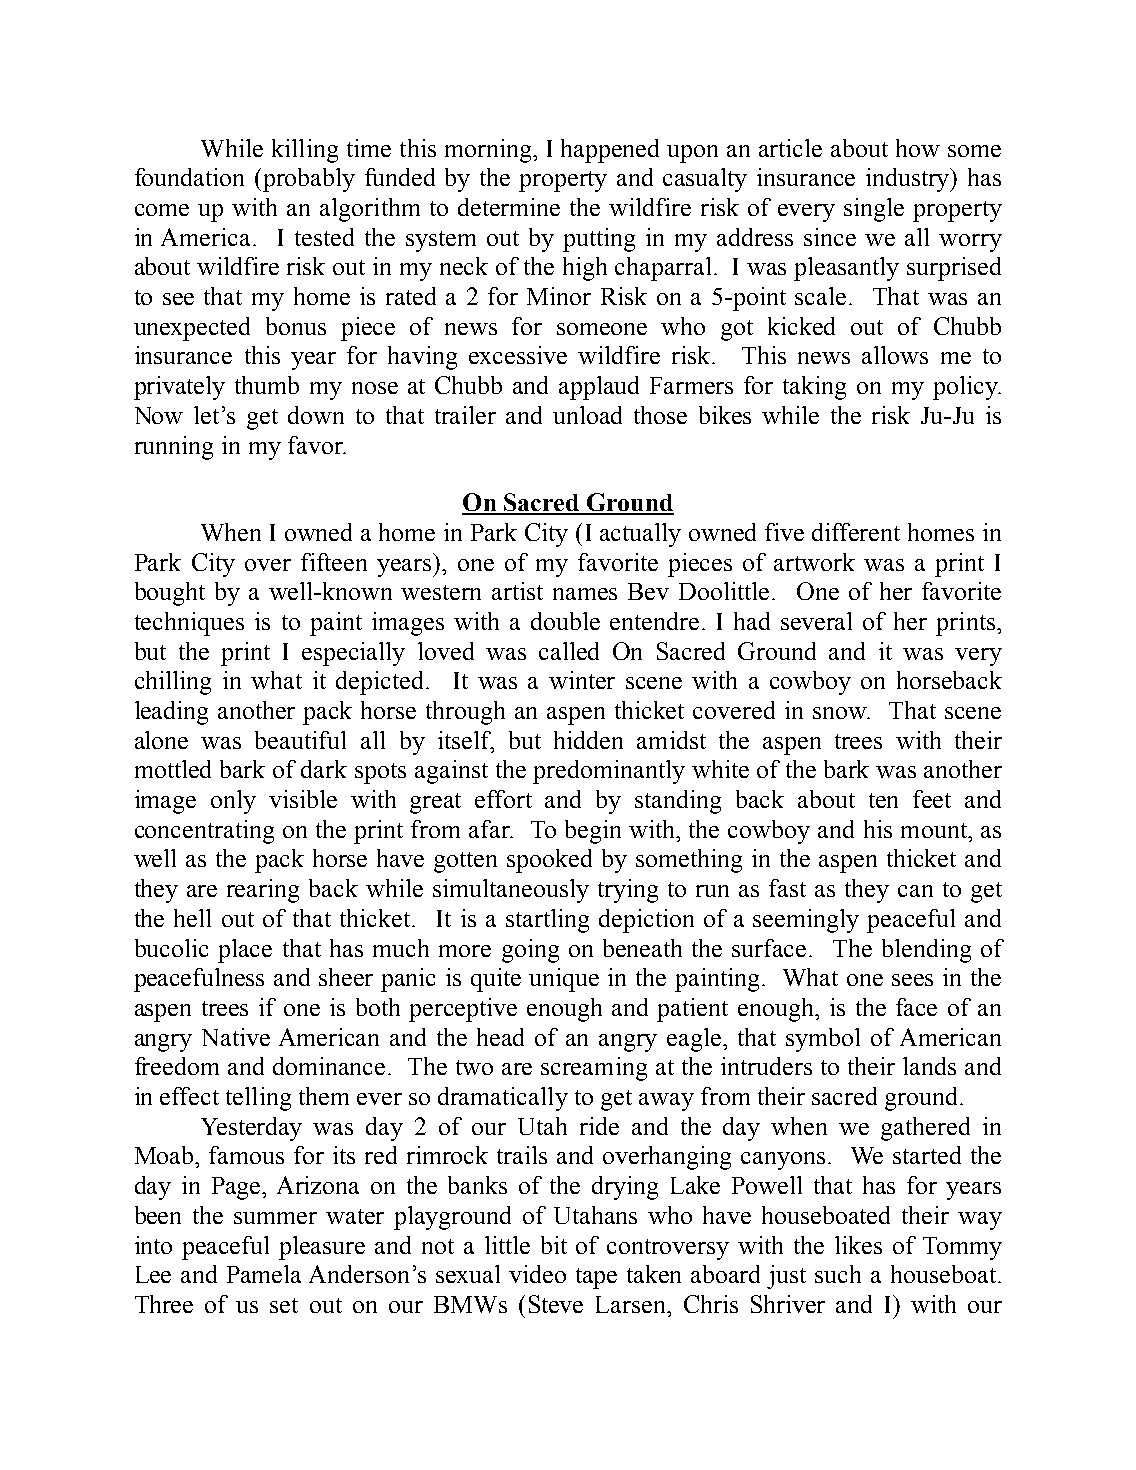 Image resolution: width=1136 pixels, height=1470 pixels. What do you see at coordinates (509, 207) in the screenshot?
I see `determine` at bounding box center [509, 207].
